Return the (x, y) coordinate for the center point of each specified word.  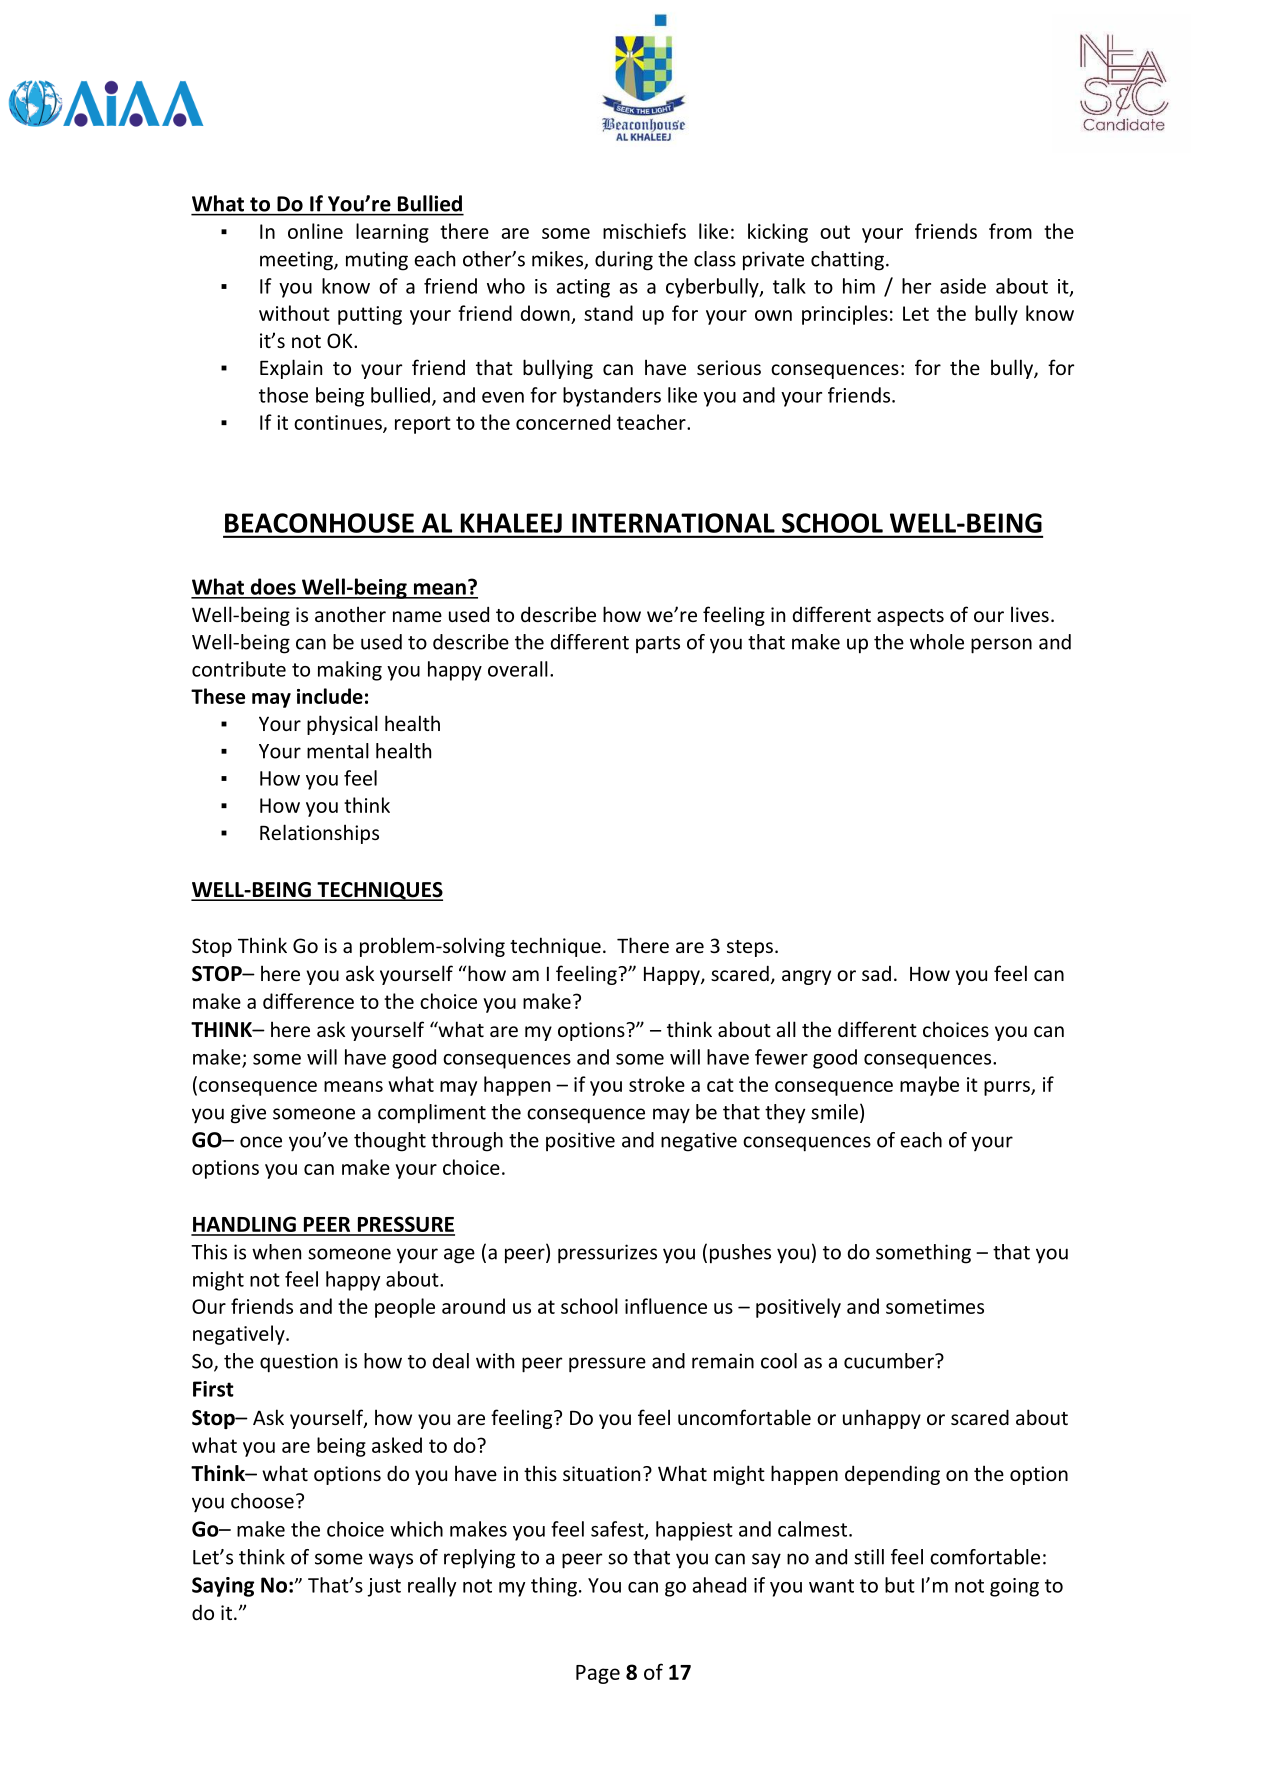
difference (308, 1001)
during (624, 261)
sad (876, 973)
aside (963, 286)
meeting (297, 261)
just (384, 1587)
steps (750, 948)
